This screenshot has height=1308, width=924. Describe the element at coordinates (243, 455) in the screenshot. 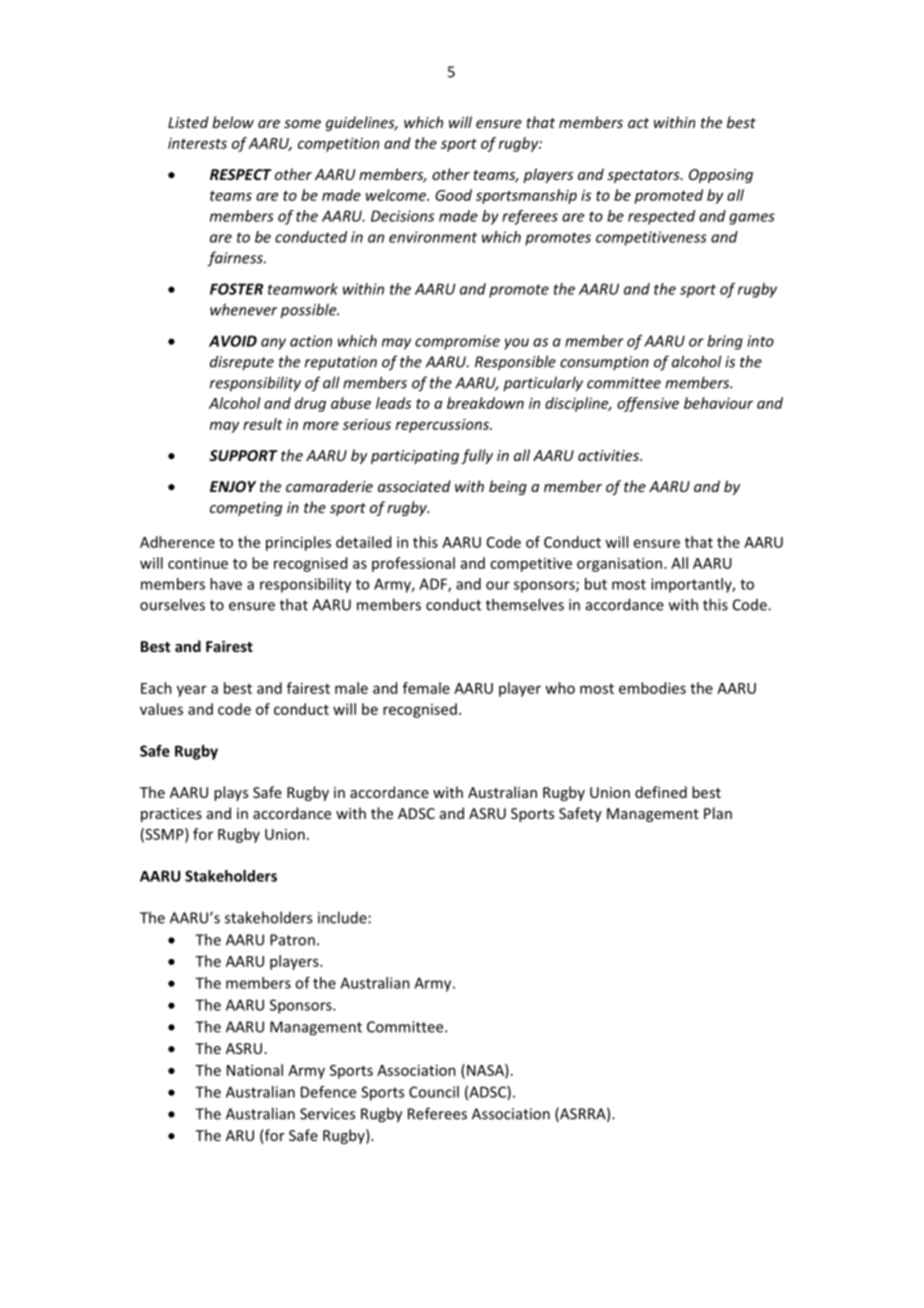

I see `SUPPORT` at that location.
